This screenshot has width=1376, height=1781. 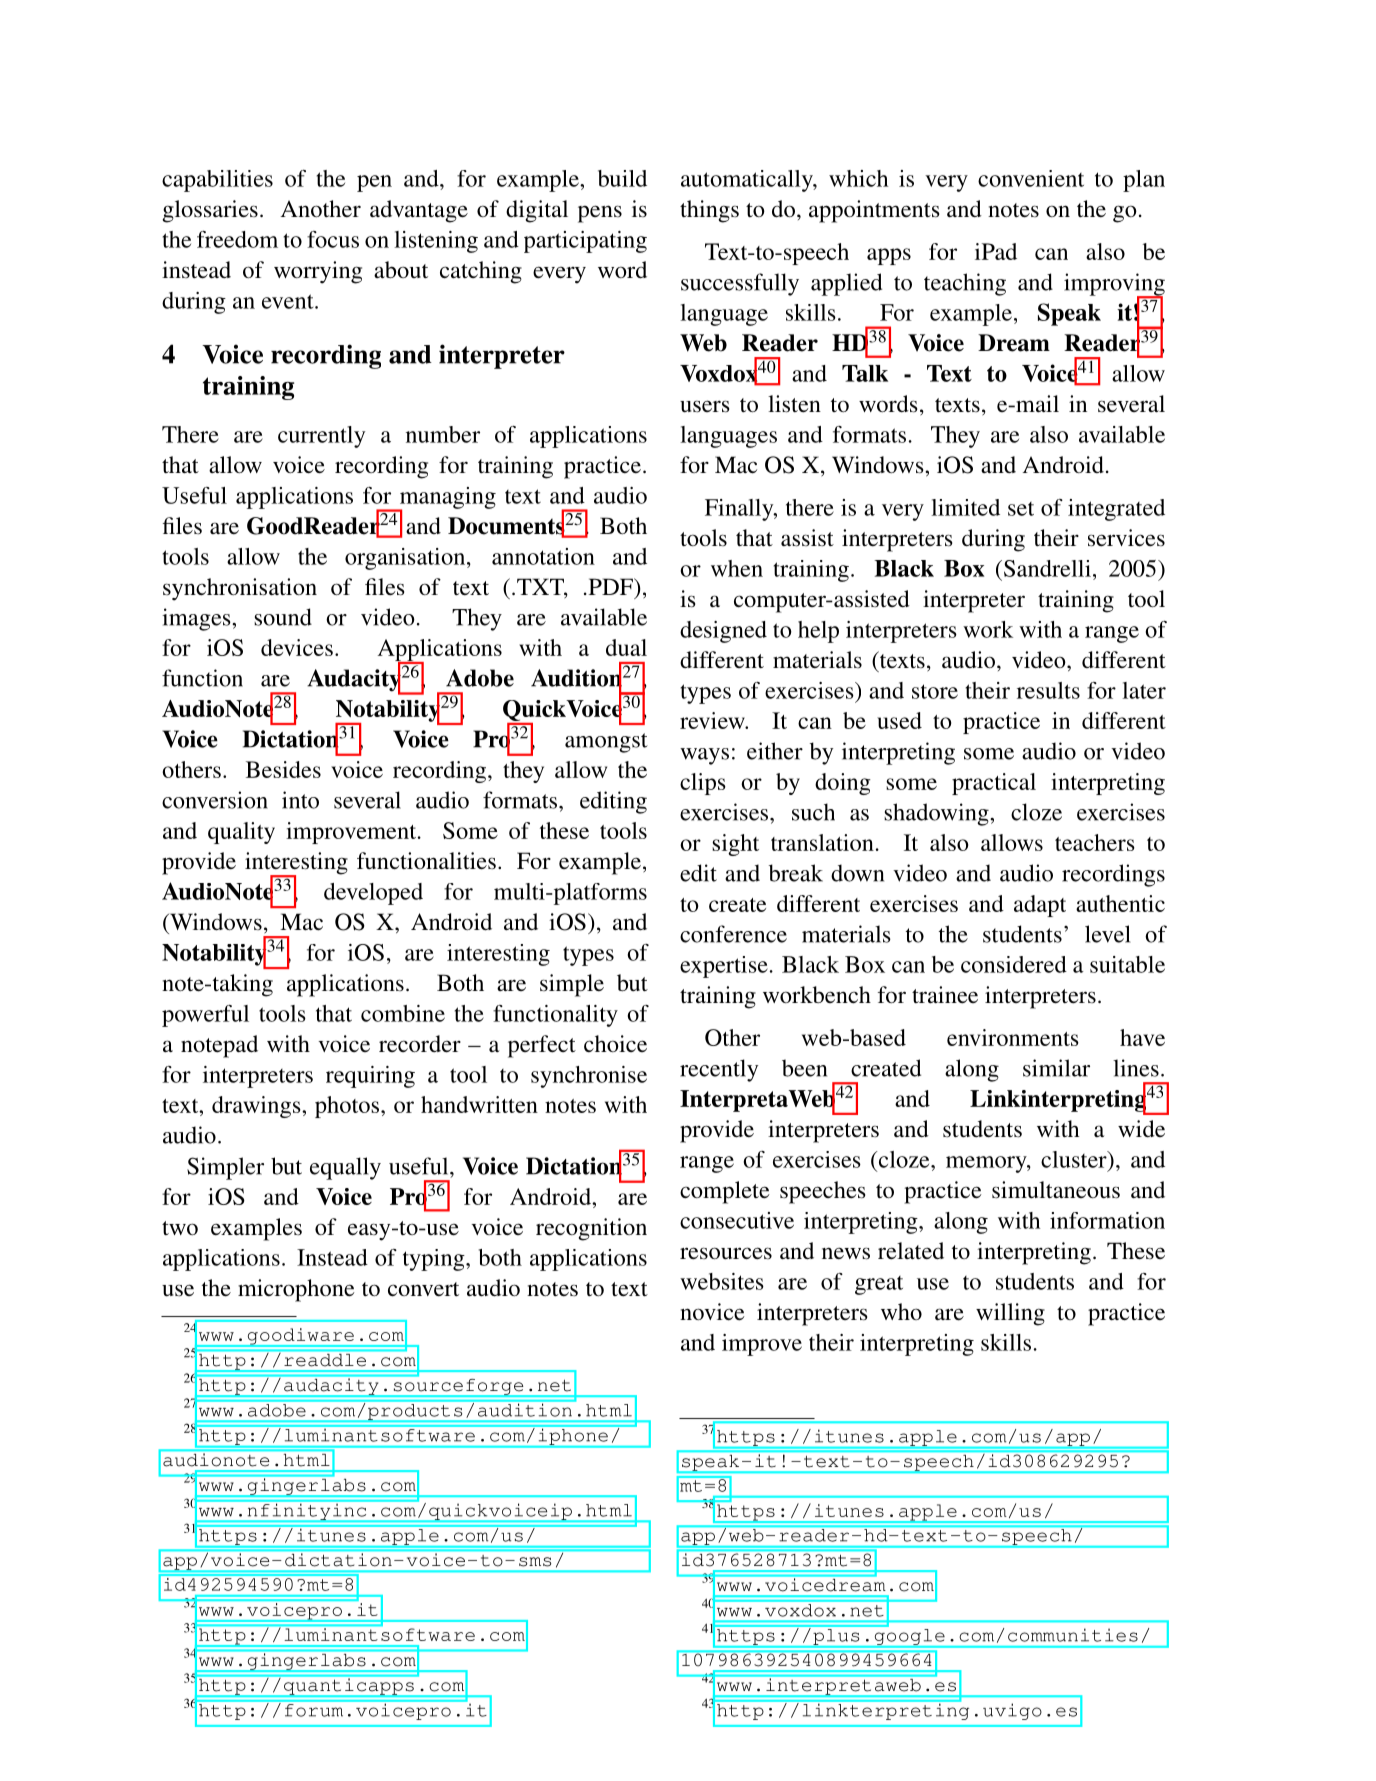 What do you see at coordinates (241, 833) in the screenshot?
I see `quality` at bounding box center [241, 833].
